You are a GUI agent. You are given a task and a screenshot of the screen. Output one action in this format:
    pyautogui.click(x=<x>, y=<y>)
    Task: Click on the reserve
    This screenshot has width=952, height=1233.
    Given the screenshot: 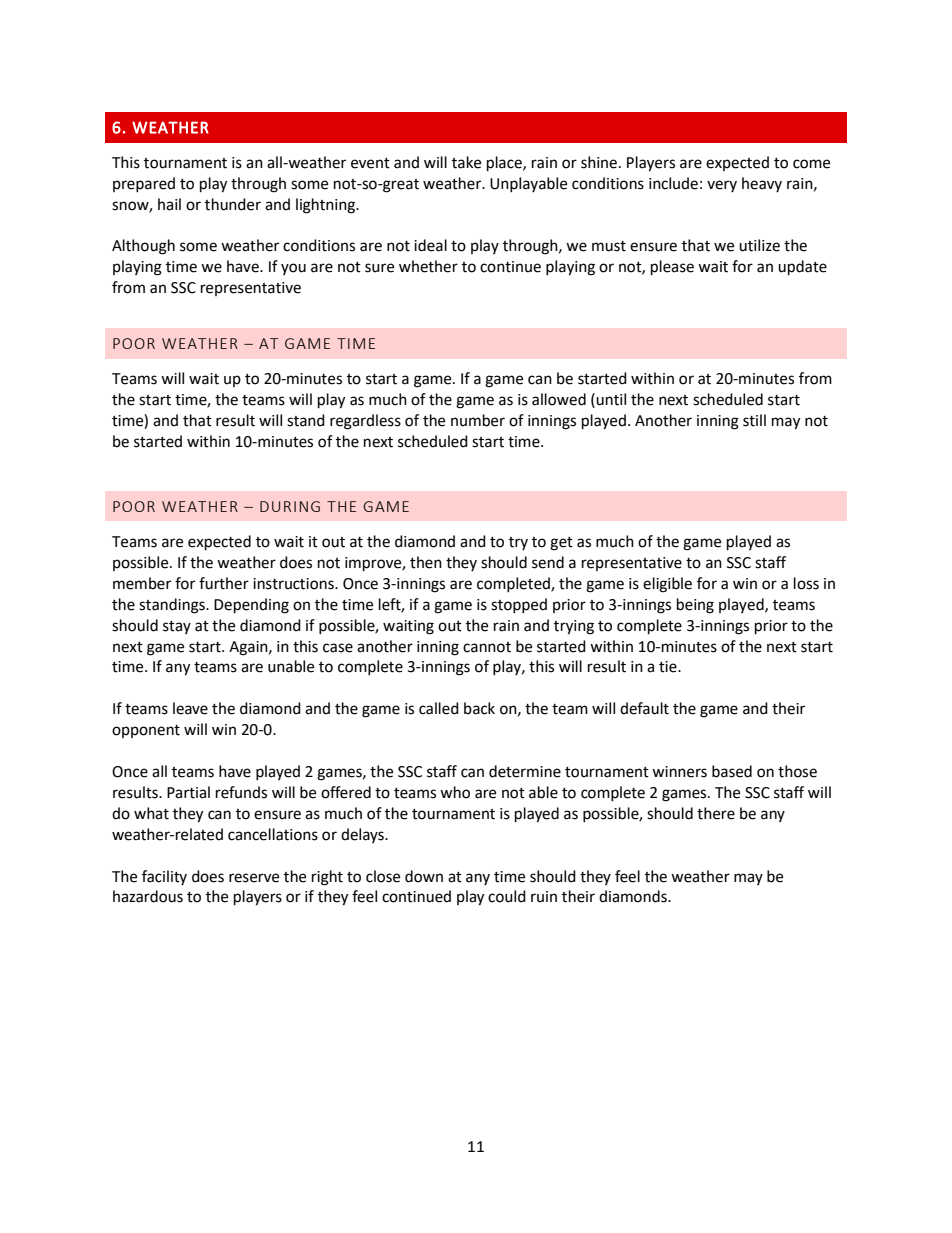 What is the action you would take?
    pyautogui.click(x=254, y=878)
